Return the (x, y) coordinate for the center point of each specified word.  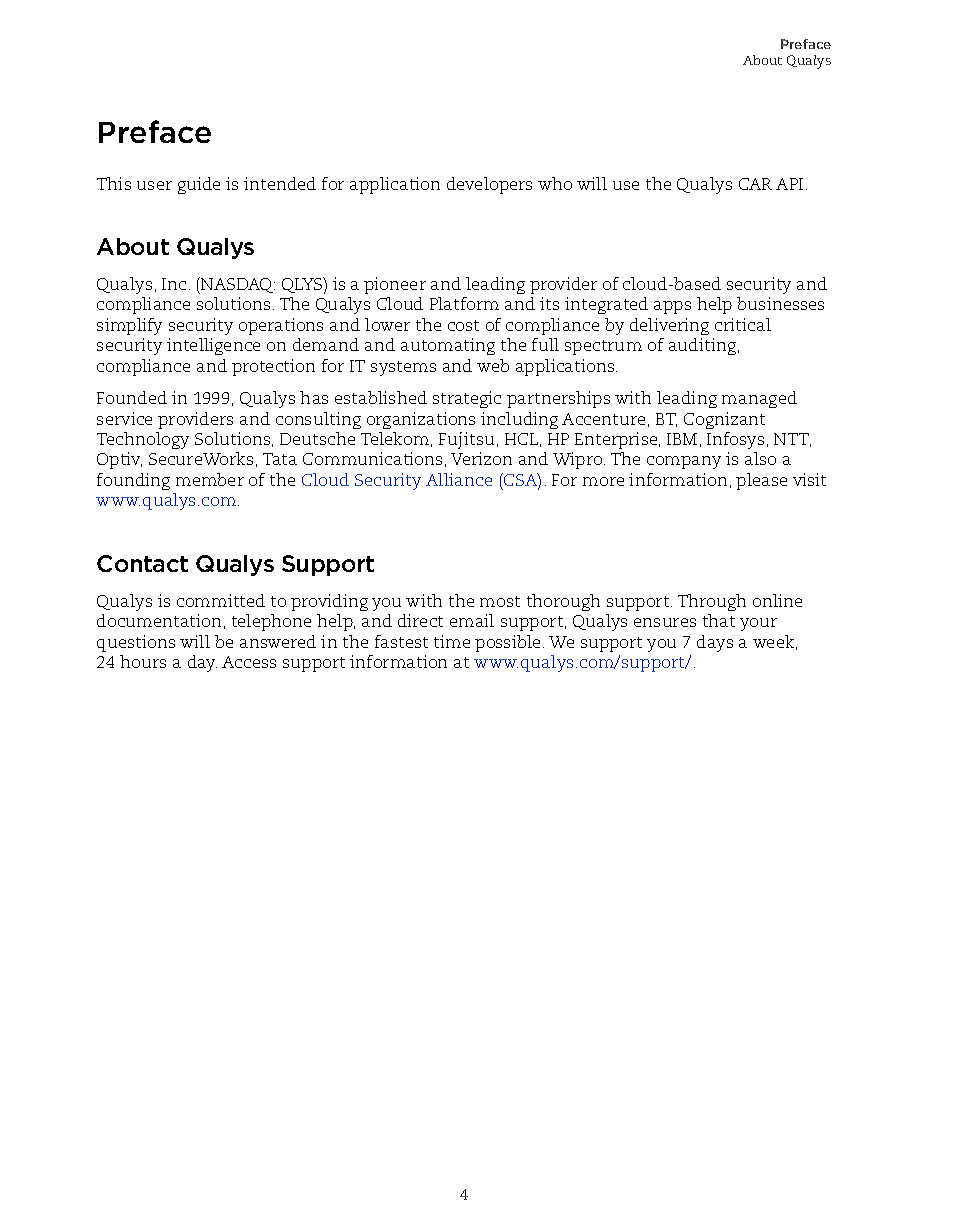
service (124, 418)
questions (136, 643)
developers (489, 185)
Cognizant (724, 420)
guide (199, 185)
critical (743, 324)
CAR (755, 184)
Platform (464, 303)
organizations (421, 420)
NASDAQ (237, 285)
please (761, 481)
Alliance (459, 479)
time (452, 641)
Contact (142, 563)
